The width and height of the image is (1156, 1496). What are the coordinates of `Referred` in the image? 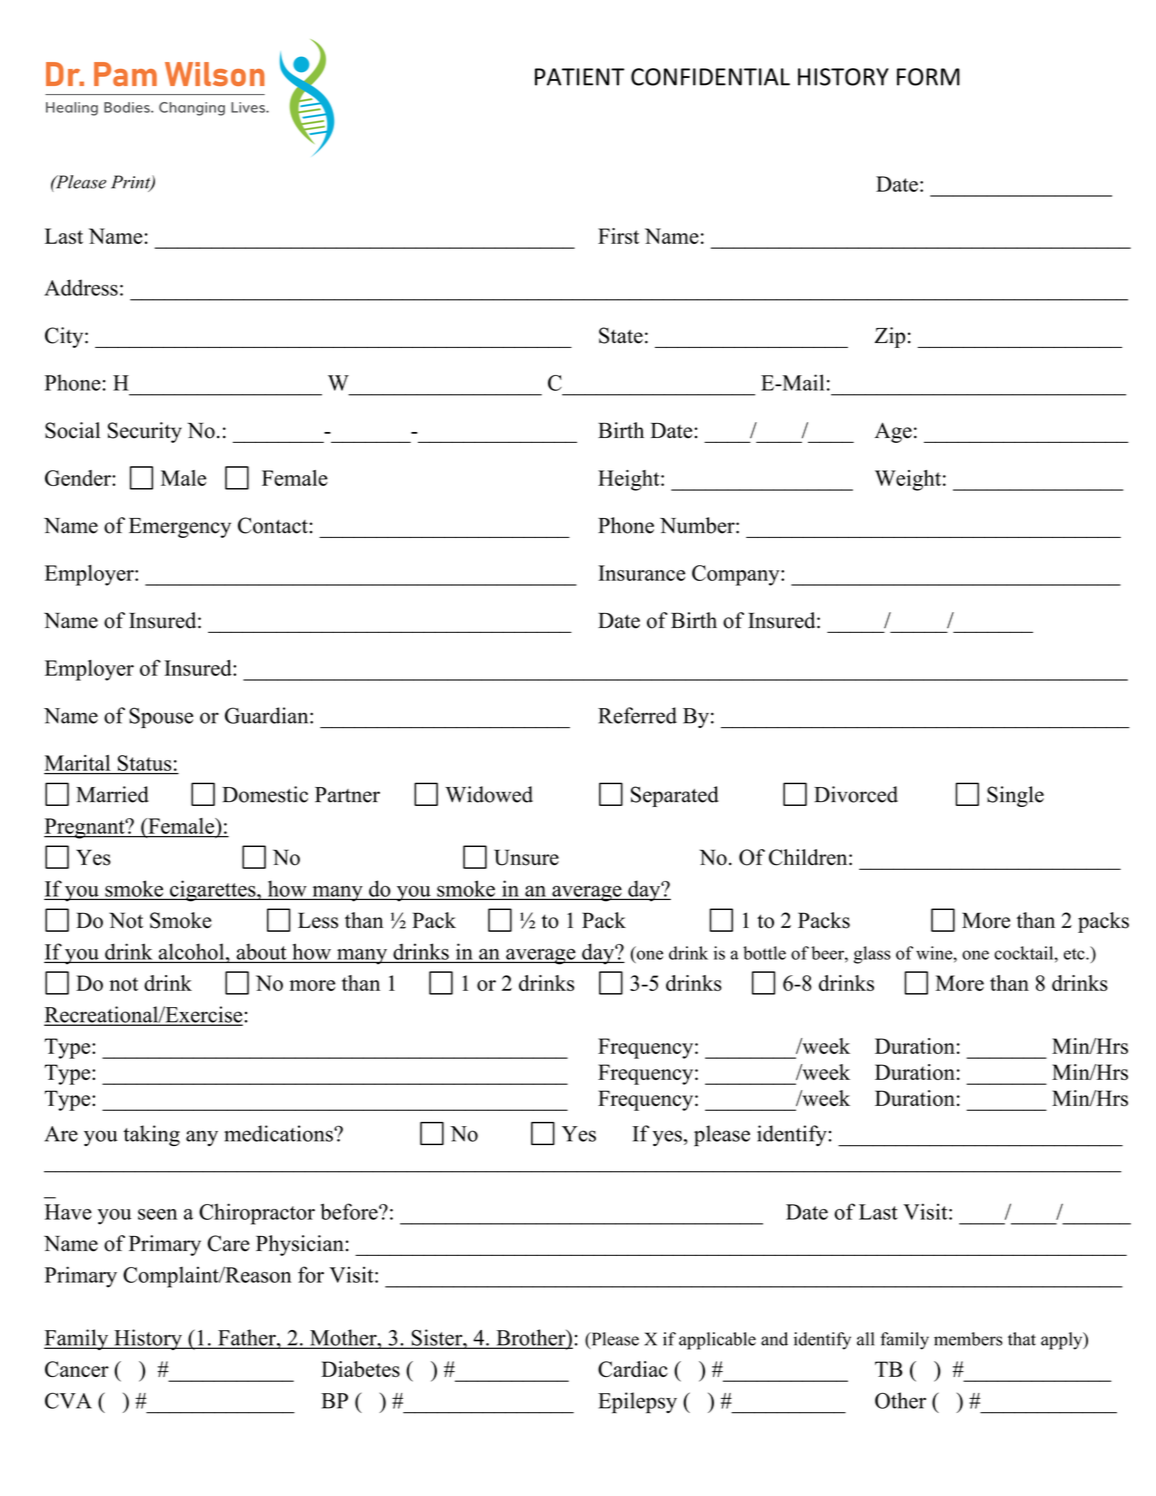 It's located at (637, 715).
